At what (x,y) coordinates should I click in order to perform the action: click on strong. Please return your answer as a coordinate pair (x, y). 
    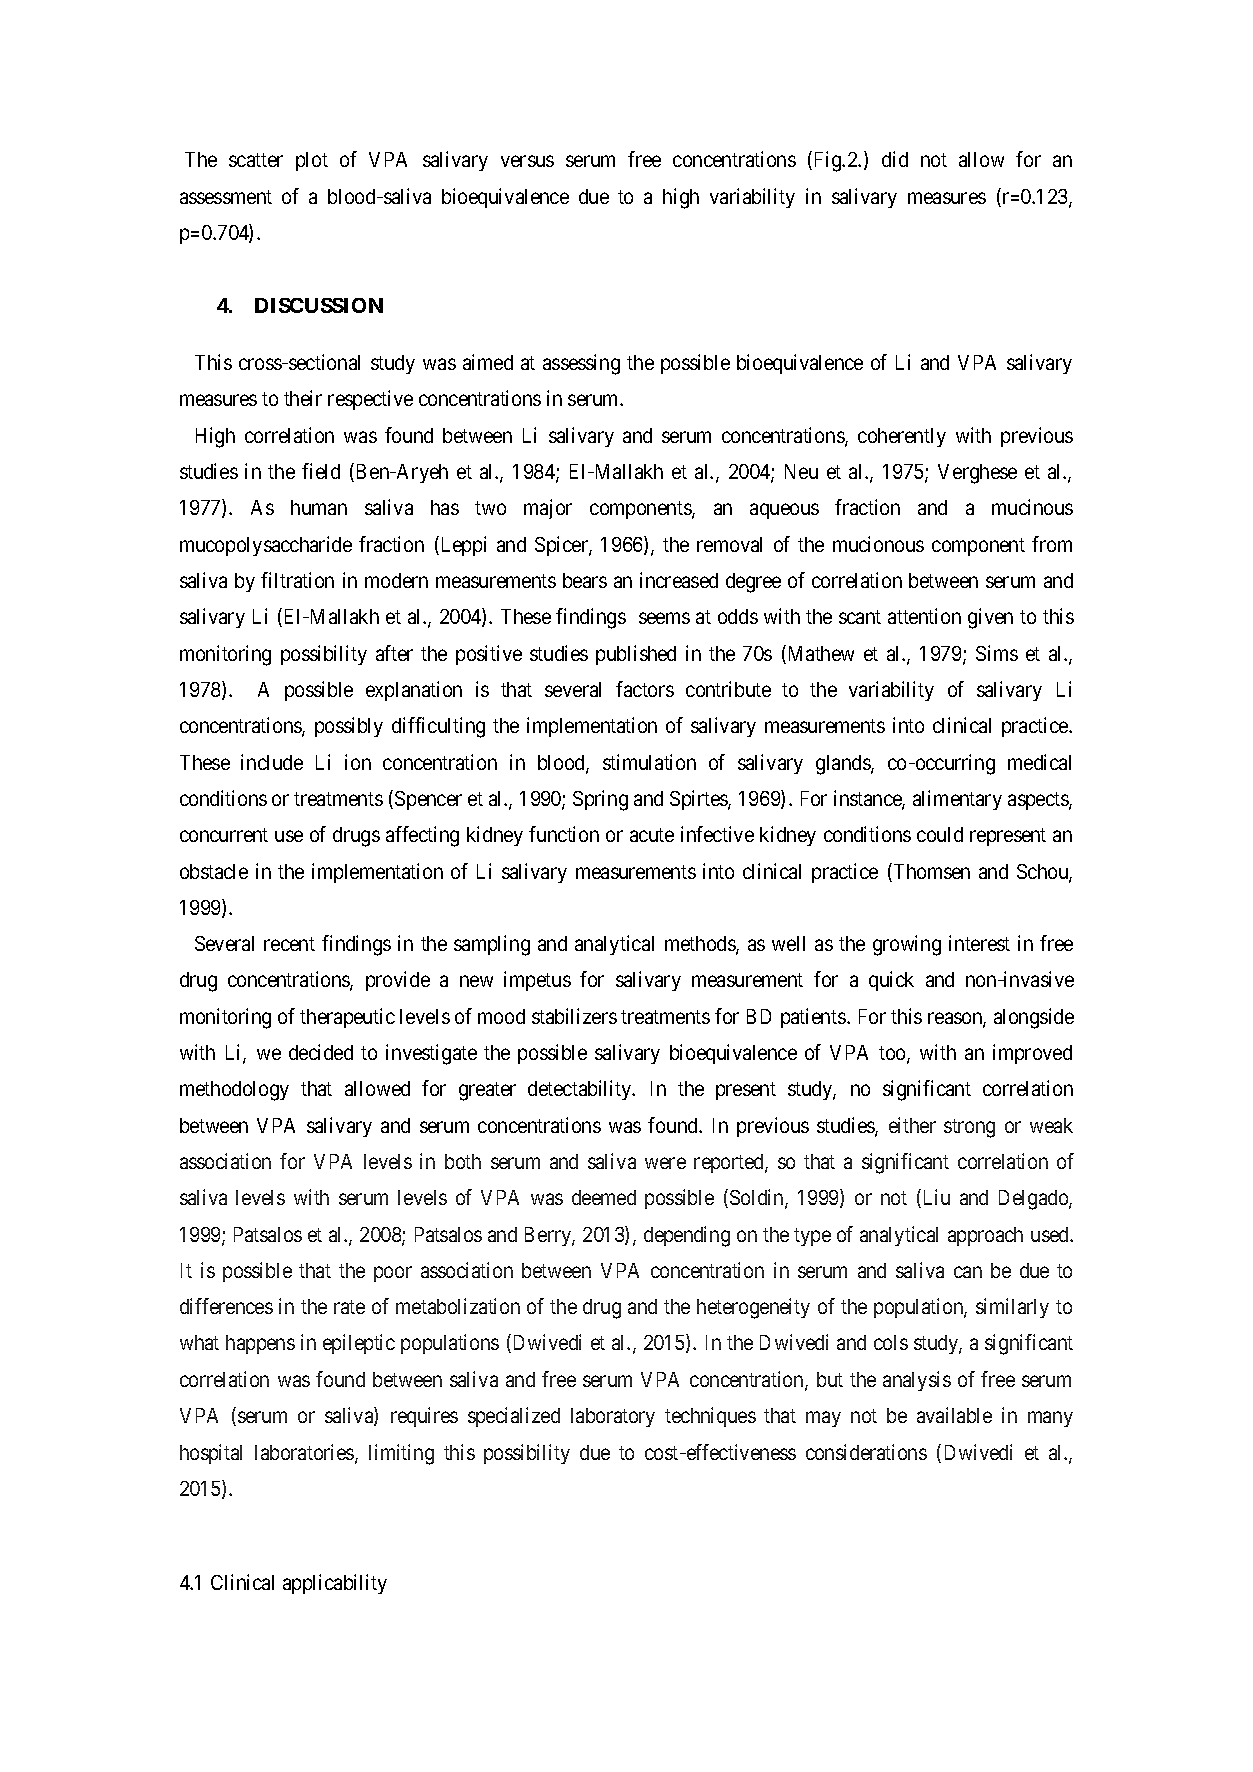
    Looking at the image, I should click on (969, 1128).
